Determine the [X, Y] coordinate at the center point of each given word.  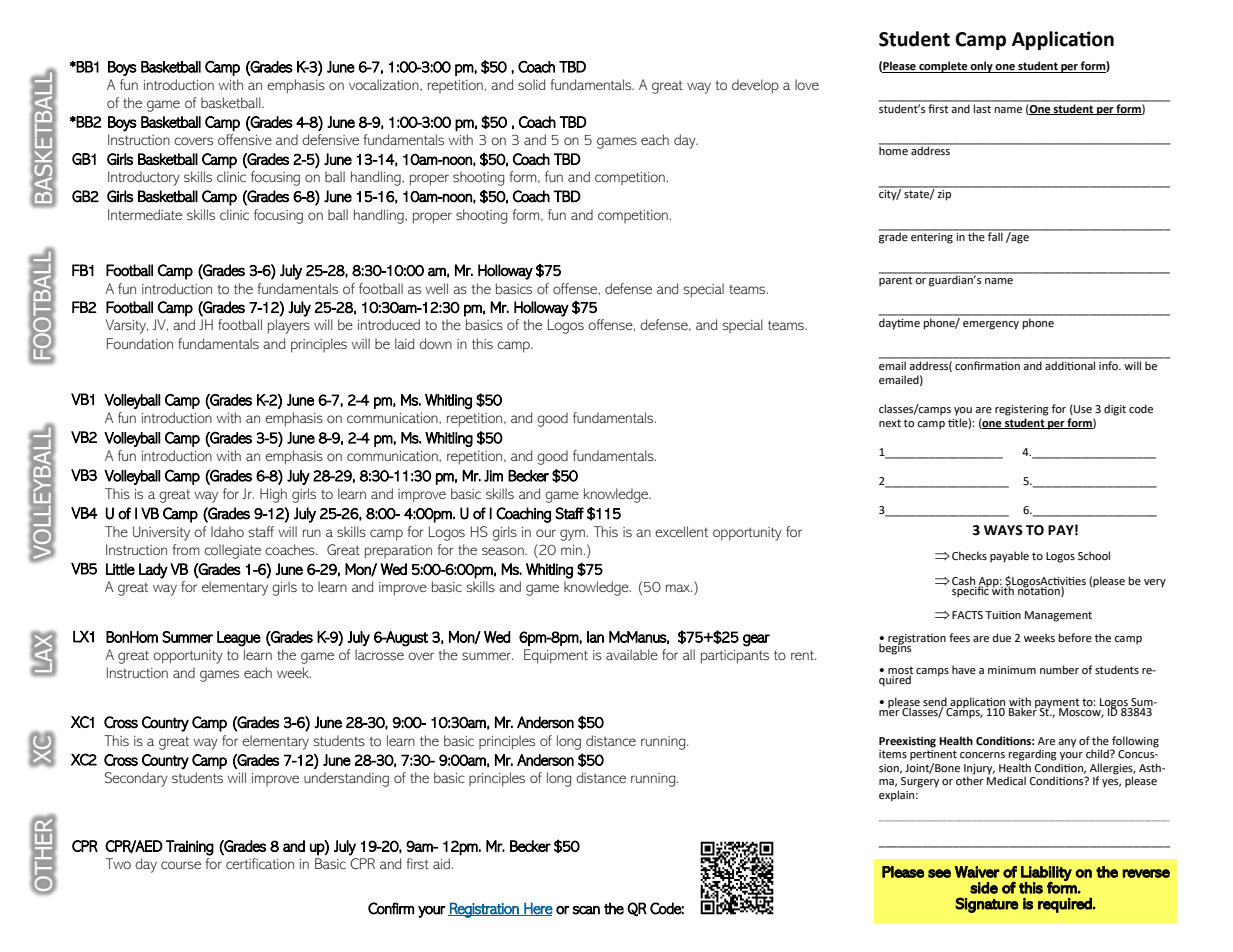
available [632, 654]
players [289, 326]
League [239, 639]
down [435, 343]
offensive [245, 139]
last [982, 107]
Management [1058, 616]
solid [531, 84]
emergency [991, 325]
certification [260, 863]
